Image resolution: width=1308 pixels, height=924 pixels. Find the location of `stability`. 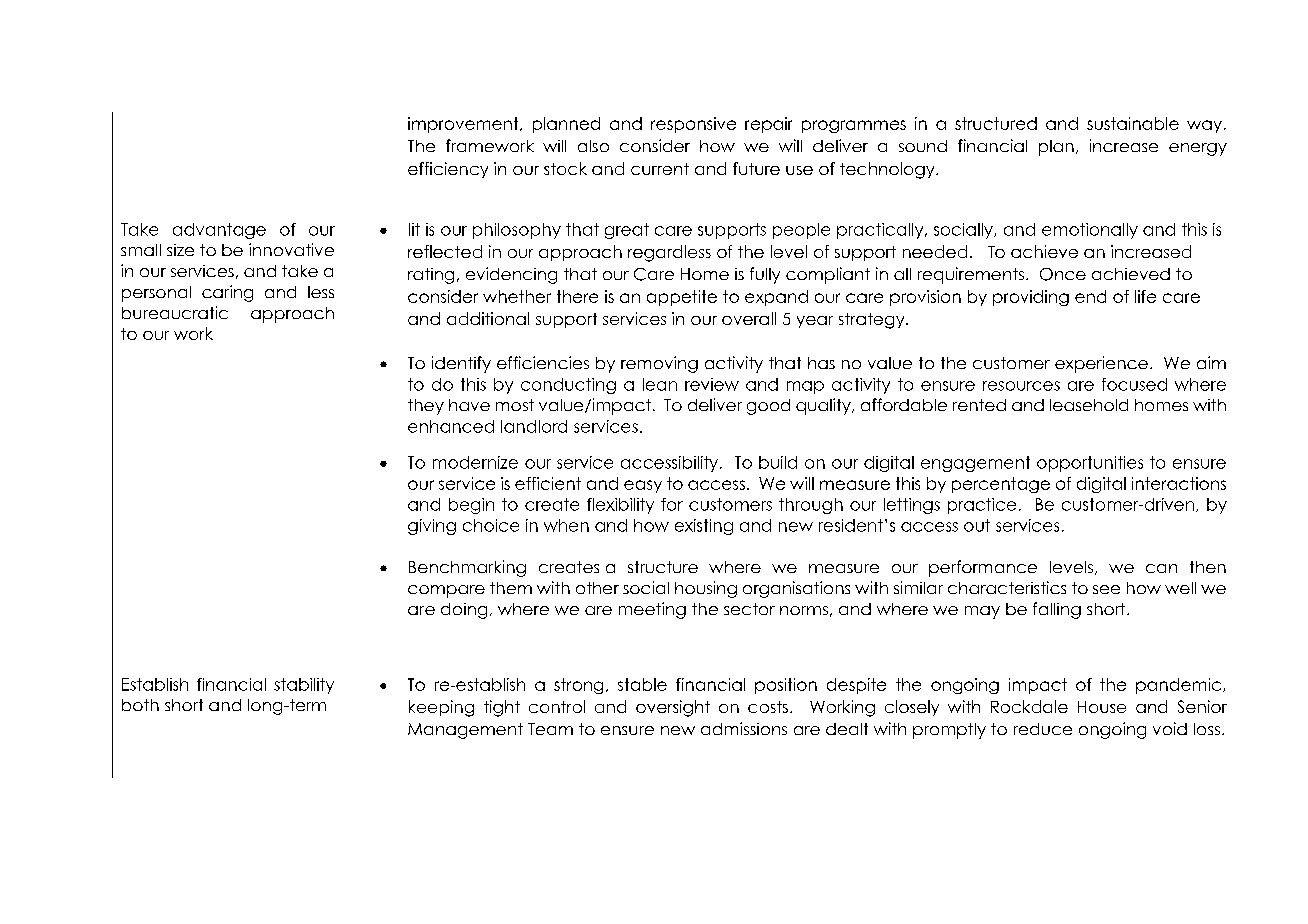

stability is located at coordinates (304, 686).
